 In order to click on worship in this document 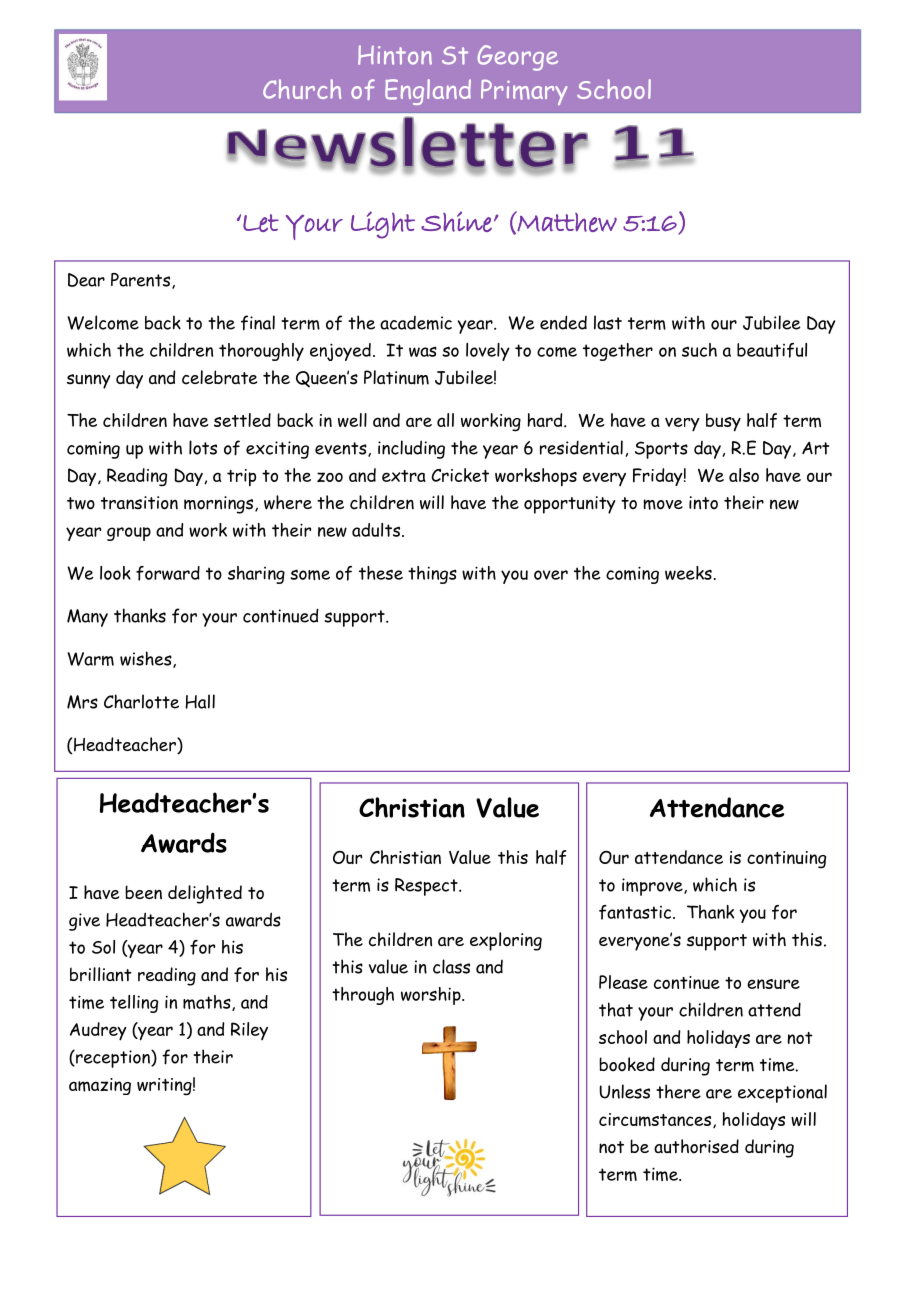, I will do `click(432, 996)`.
